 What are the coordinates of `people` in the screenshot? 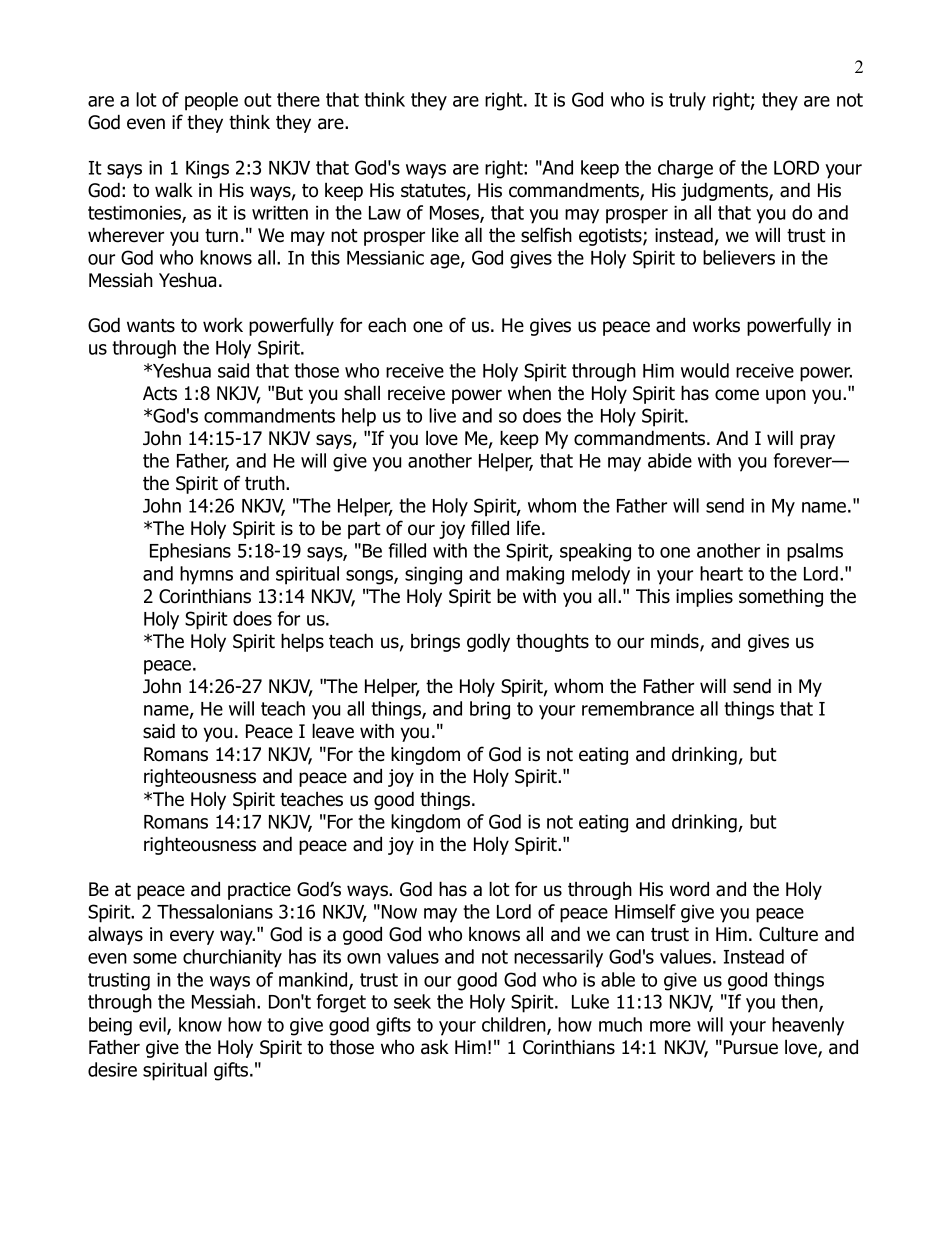 It's located at (211, 101).
